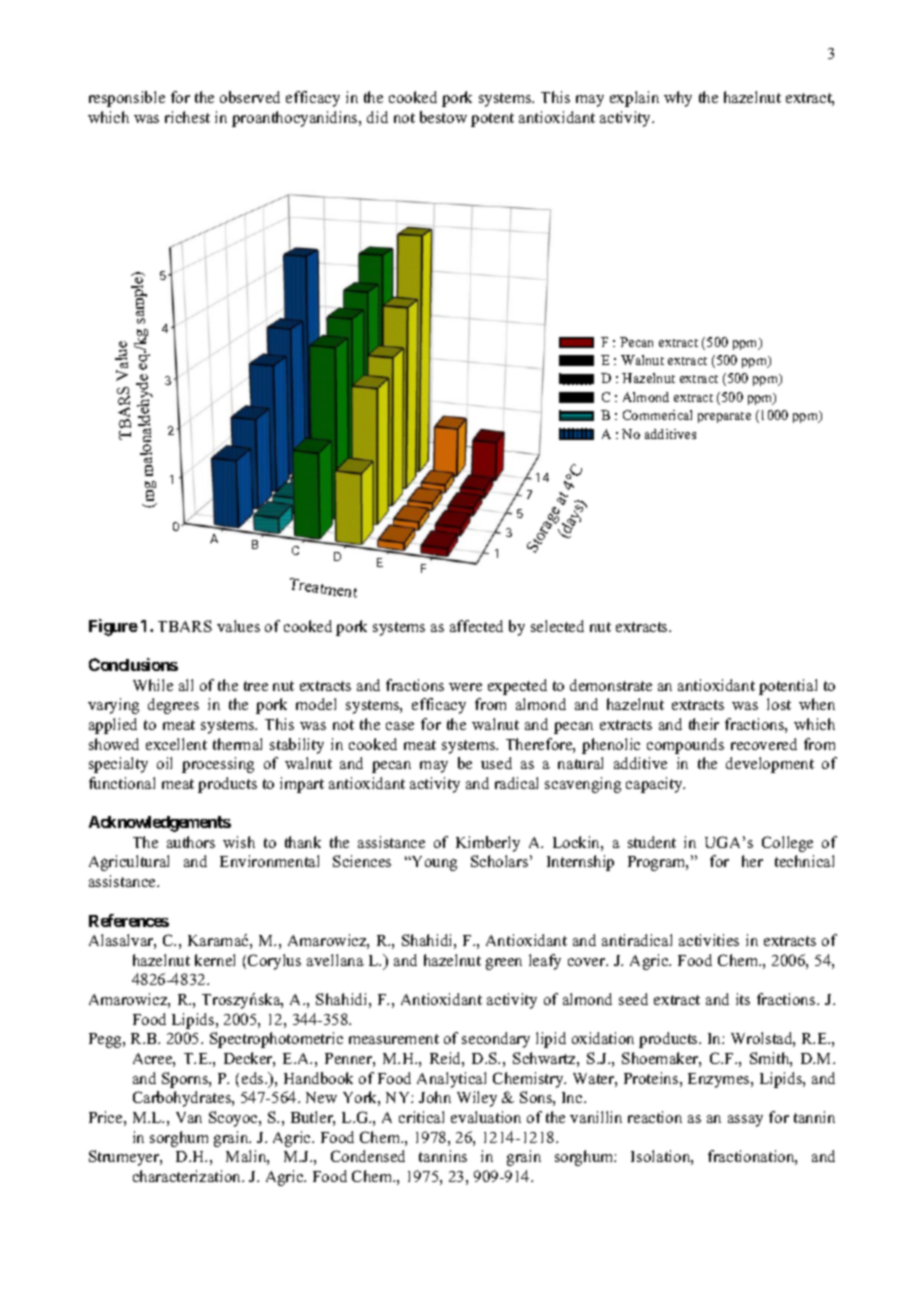 The width and height of the page is (924, 1308). I want to click on lost, so click(779, 704).
